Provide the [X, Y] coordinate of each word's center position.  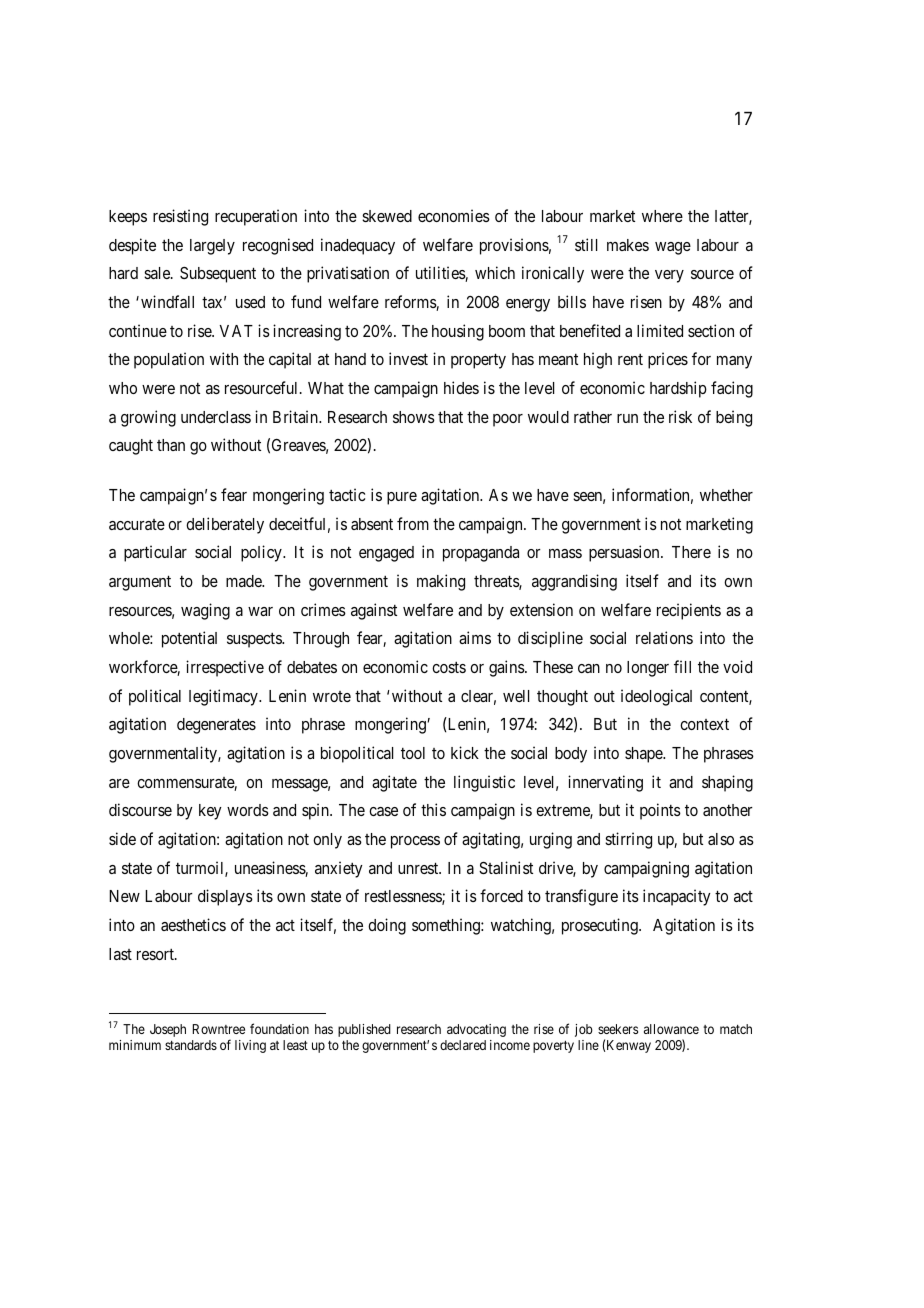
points [660, 811]
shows [414, 417]
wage [673, 248]
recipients [689, 611]
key [210, 812]
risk [680, 416]
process [415, 842]
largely [212, 247]
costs [449, 667]
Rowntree [219, 1029]
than [171, 445]
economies [454, 215]
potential [189, 639]
